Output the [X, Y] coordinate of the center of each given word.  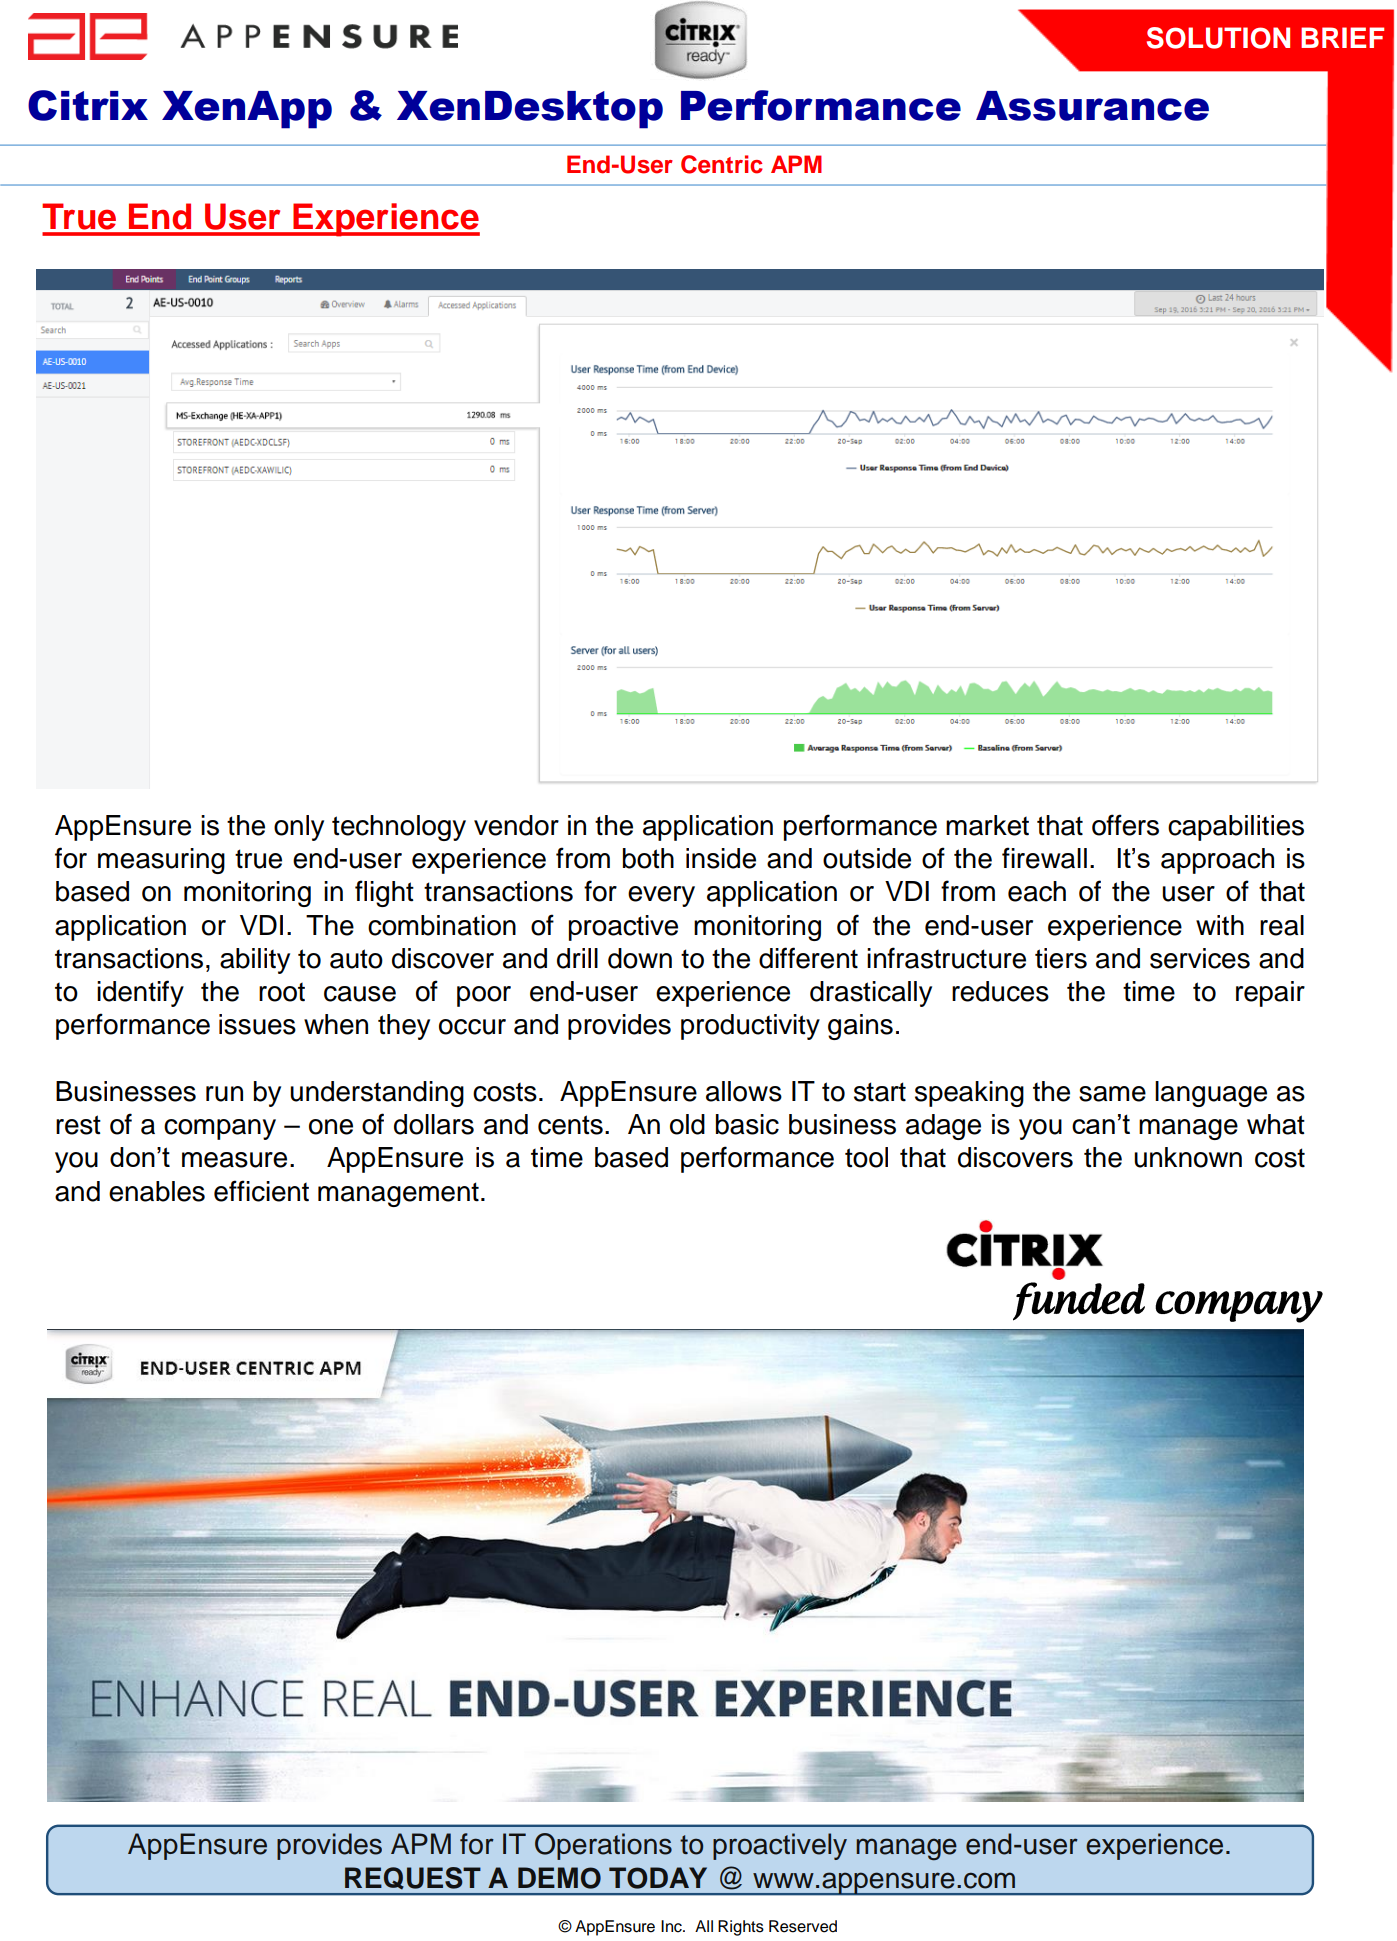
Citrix [88, 105]
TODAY [658, 1878]
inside [721, 858]
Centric [722, 164]
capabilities [1236, 828]
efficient [261, 1191]
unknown [1188, 1157]
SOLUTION [1218, 38]
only [299, 828]
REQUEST [413, 1878]
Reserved [803, 1926]
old [687, 1124]
